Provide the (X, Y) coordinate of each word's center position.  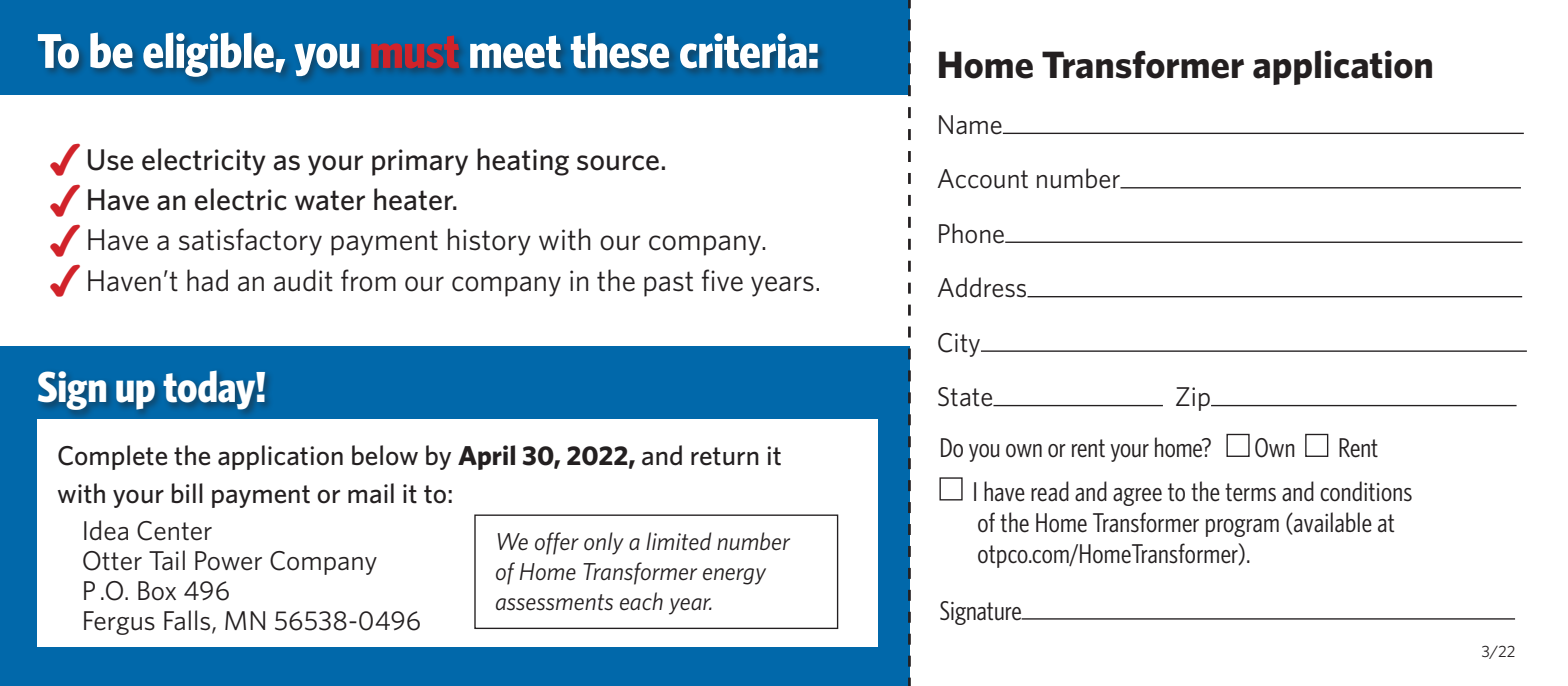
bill (187, 493)
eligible (208, 54)
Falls (188, 621)
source (618, 163)
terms (1250, 492)
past (668, 284)
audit (303, 280)
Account (982, 179)
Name (971, 125)
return (725, 456)
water (330, 200)
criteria (743, 50)
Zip (1194, 399)
